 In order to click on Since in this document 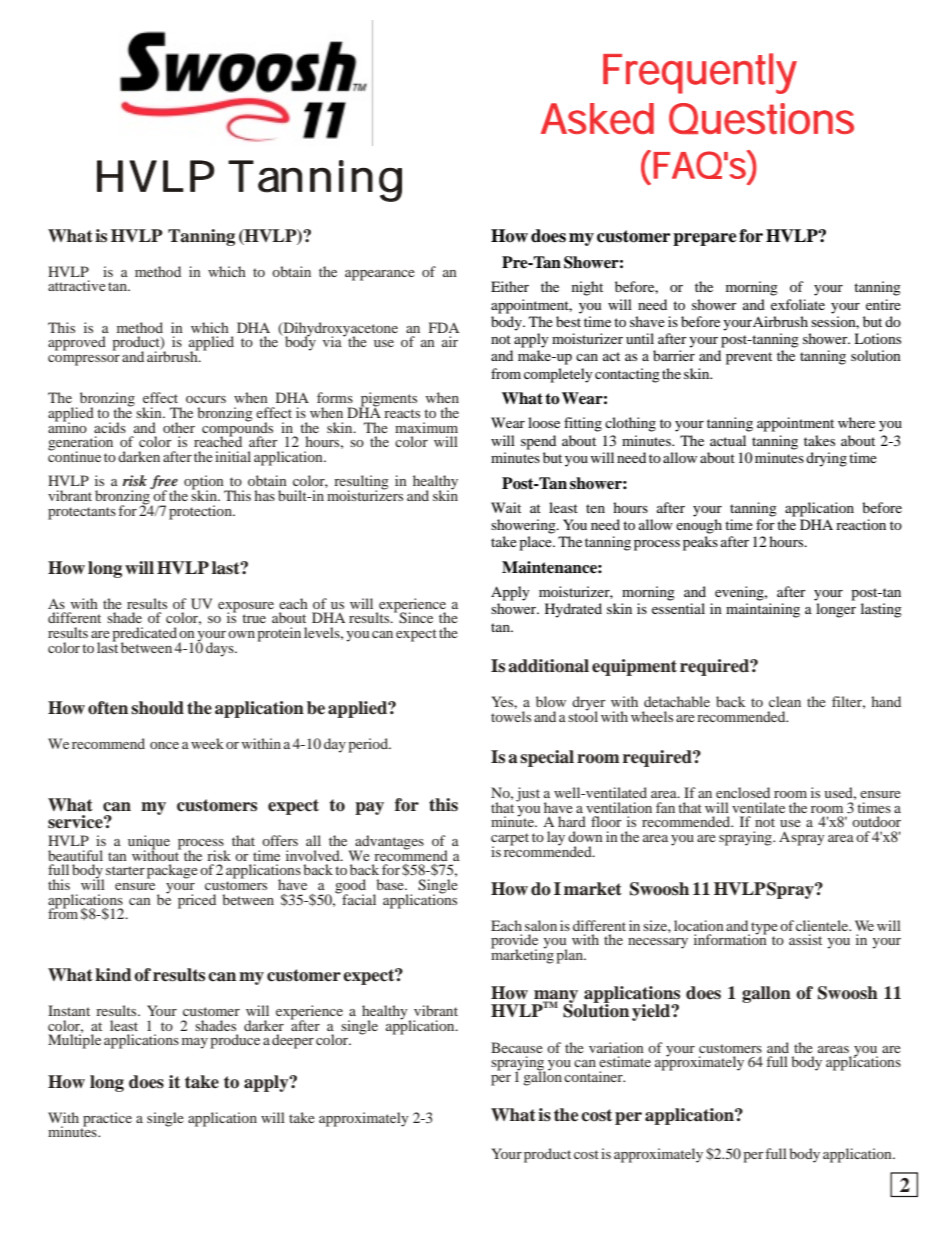, I will do `click(416, 618)`.
